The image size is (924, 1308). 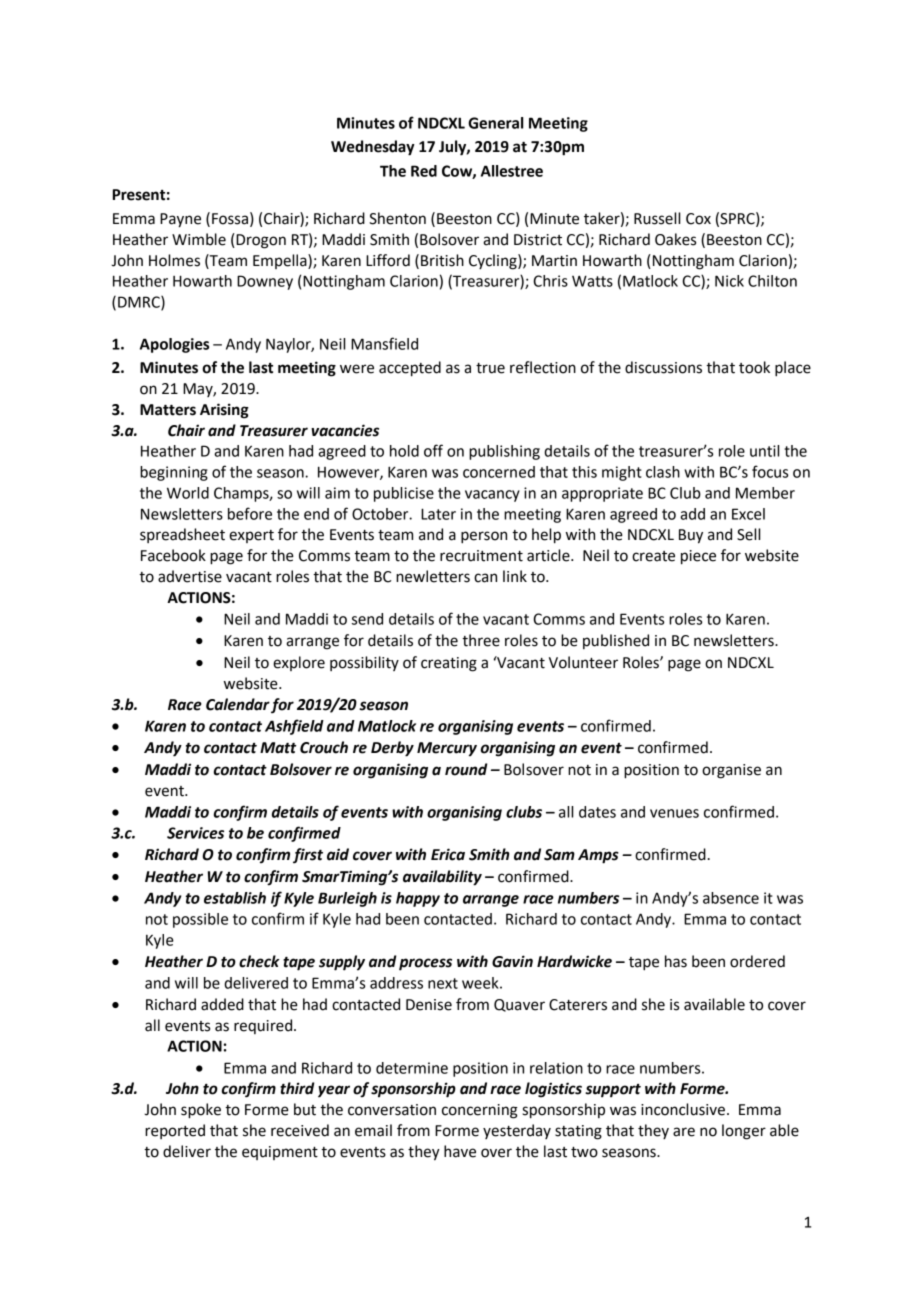 What do you see at coordinates (698, 219) in the image?
I see `Cox` at bounding box center [698, 219].
